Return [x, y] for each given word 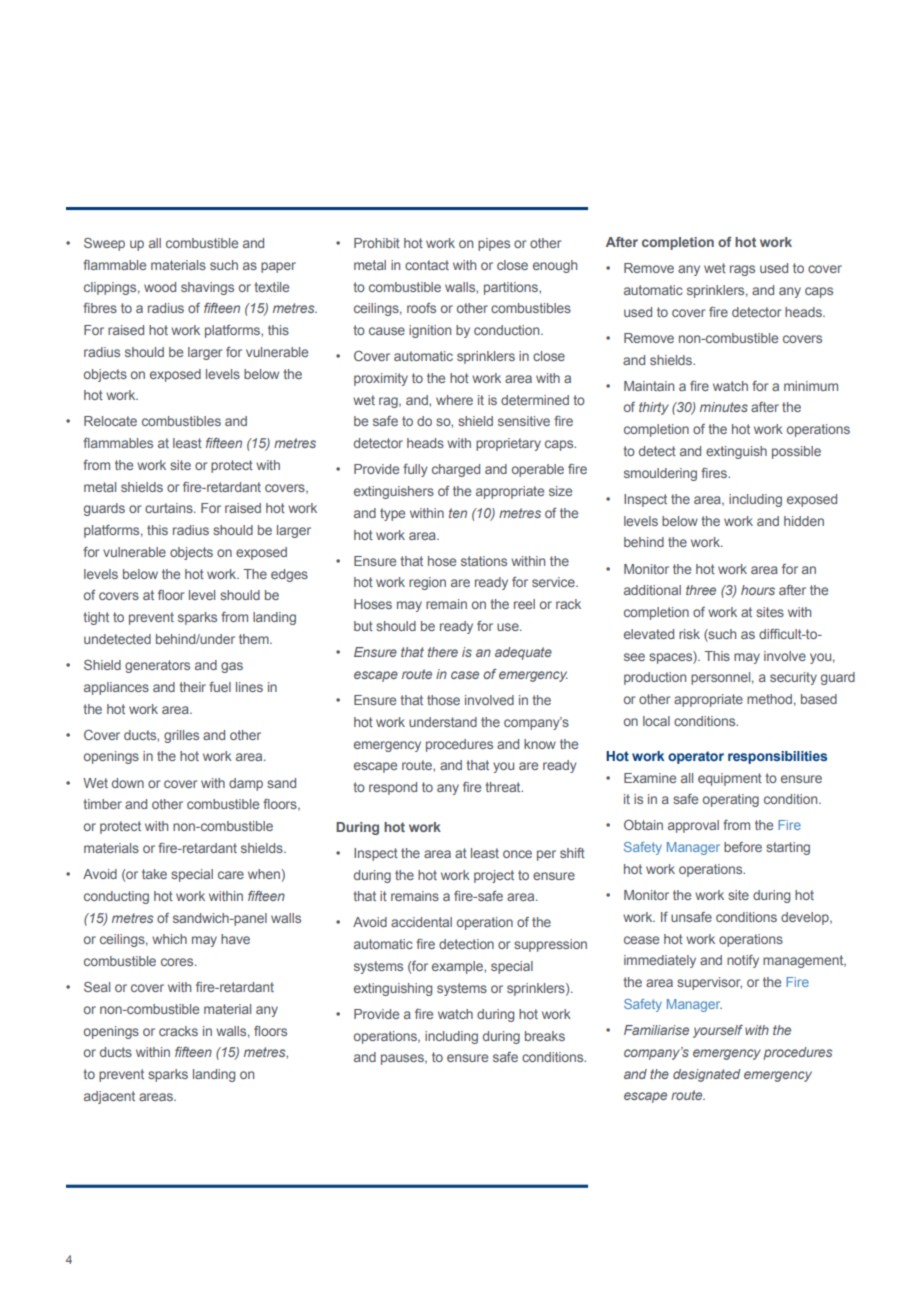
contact [427, 265]
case [465, 675]
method [769, 699]
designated [707, 1075]
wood [160, 287]
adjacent [109, 1097]
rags [742, 270]
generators [157, 666]
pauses [403, 1059]
